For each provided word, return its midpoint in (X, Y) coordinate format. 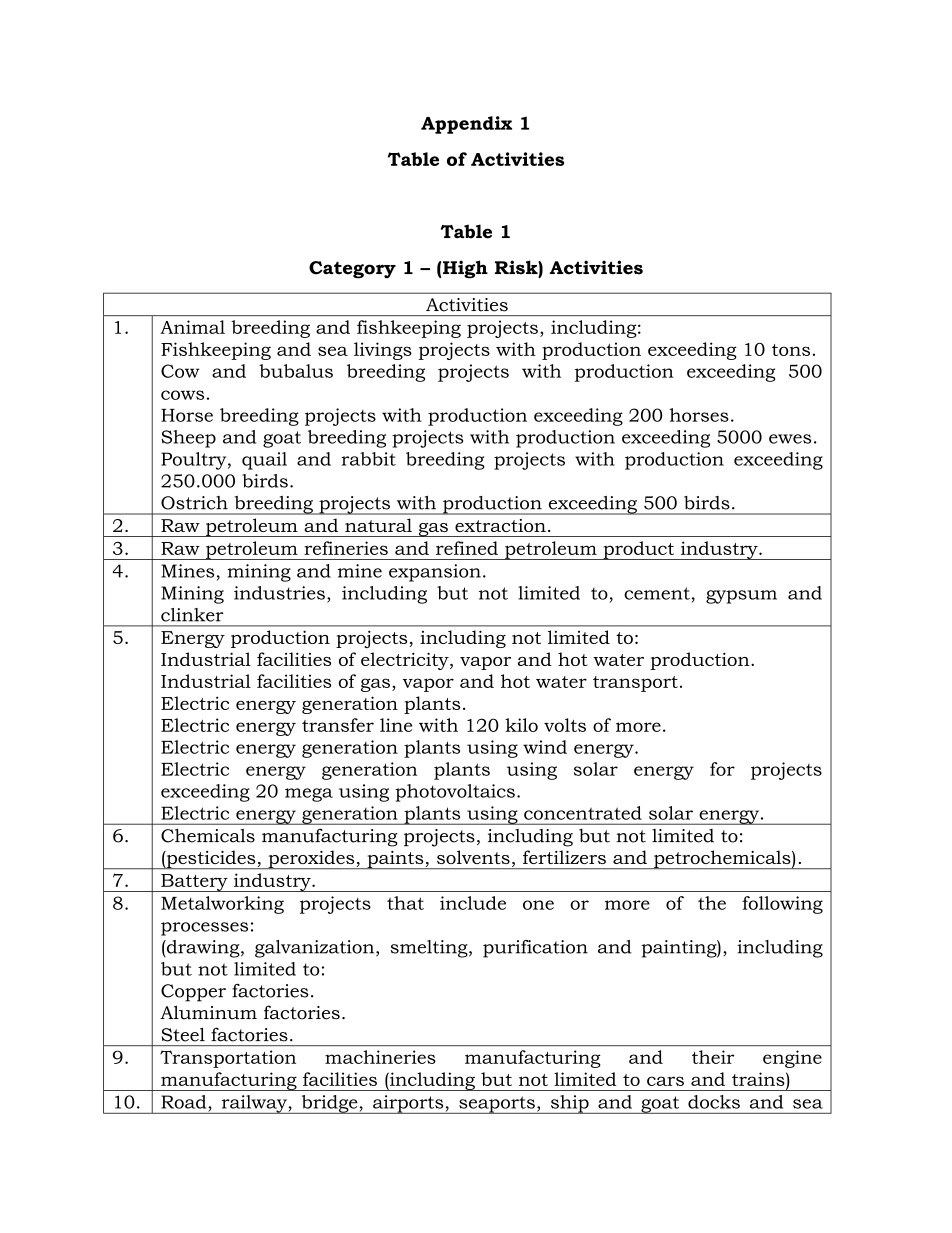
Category (352, 270)
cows (182, 395)
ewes (790, 439)
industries (279, 593)
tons (791, 350)
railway (254, 1104)
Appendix (466, 125)
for (722, 769)
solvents (473, 857)
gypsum (741, 597)
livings (383, 351)
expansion (435, 573)
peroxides (311, 859)
